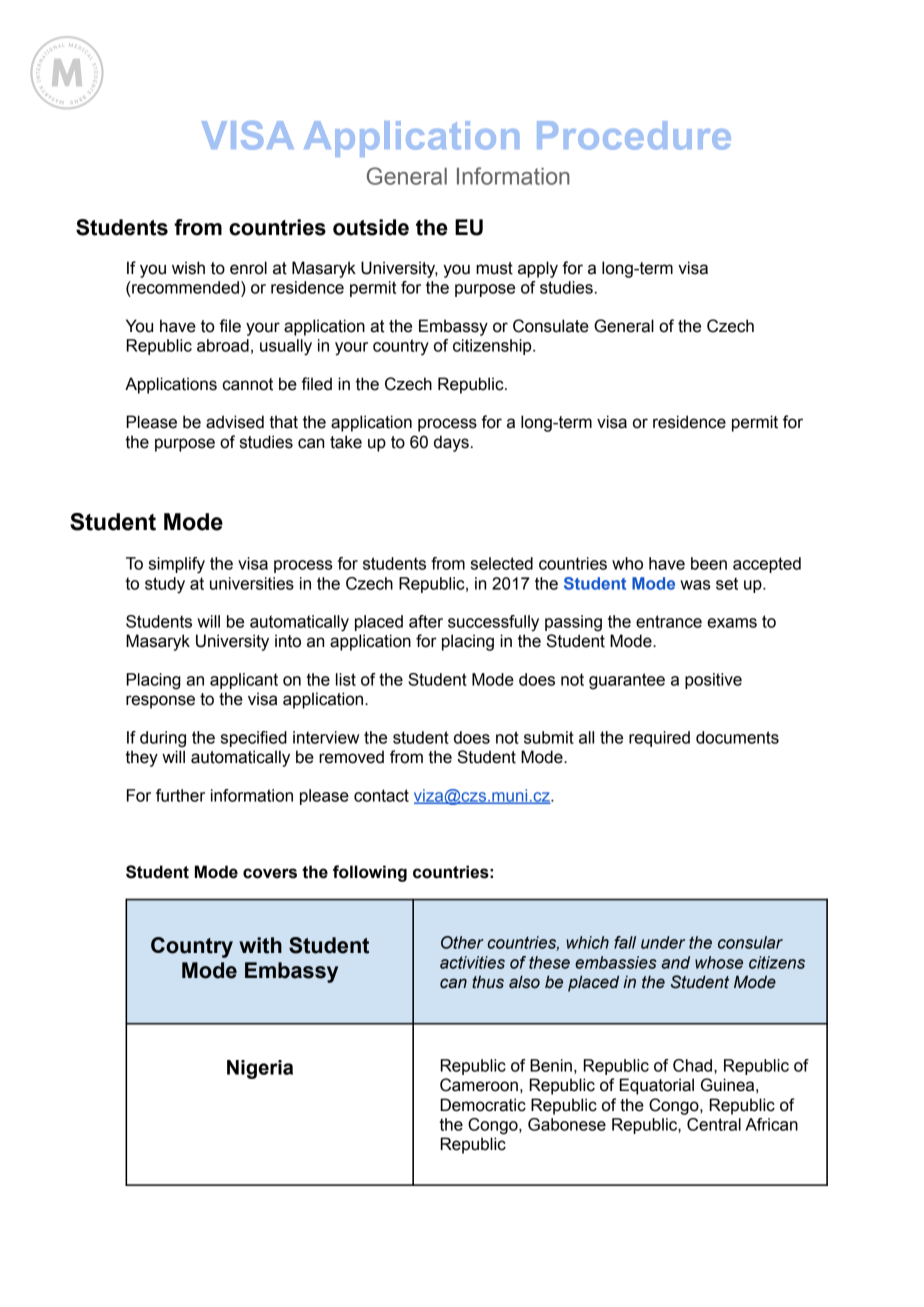  Describe the element at coordinates (248, 384) in the screenshot. I see `cannot` at that location.
